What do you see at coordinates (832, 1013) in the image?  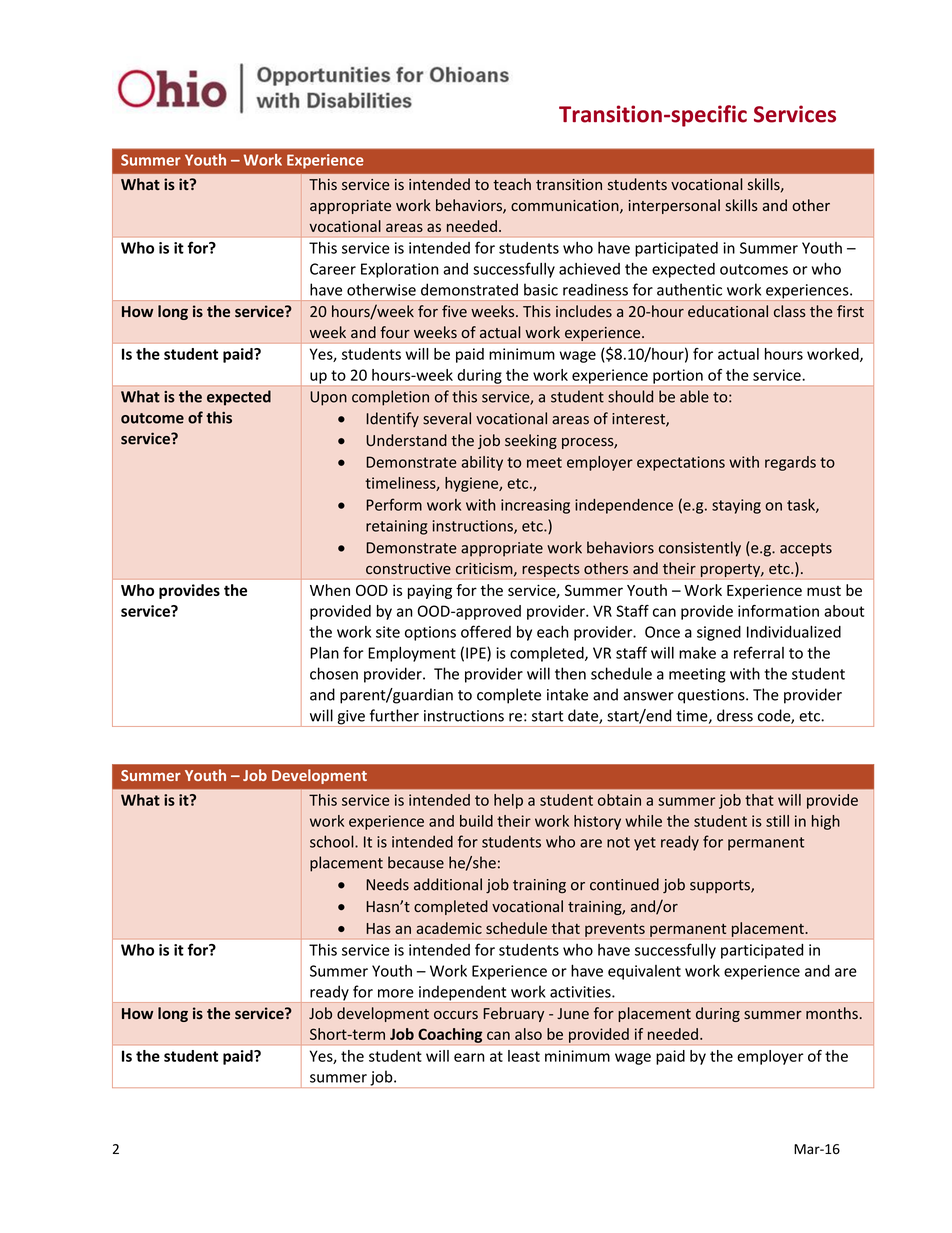 I see `months` at bounding box center [832, 1013].
